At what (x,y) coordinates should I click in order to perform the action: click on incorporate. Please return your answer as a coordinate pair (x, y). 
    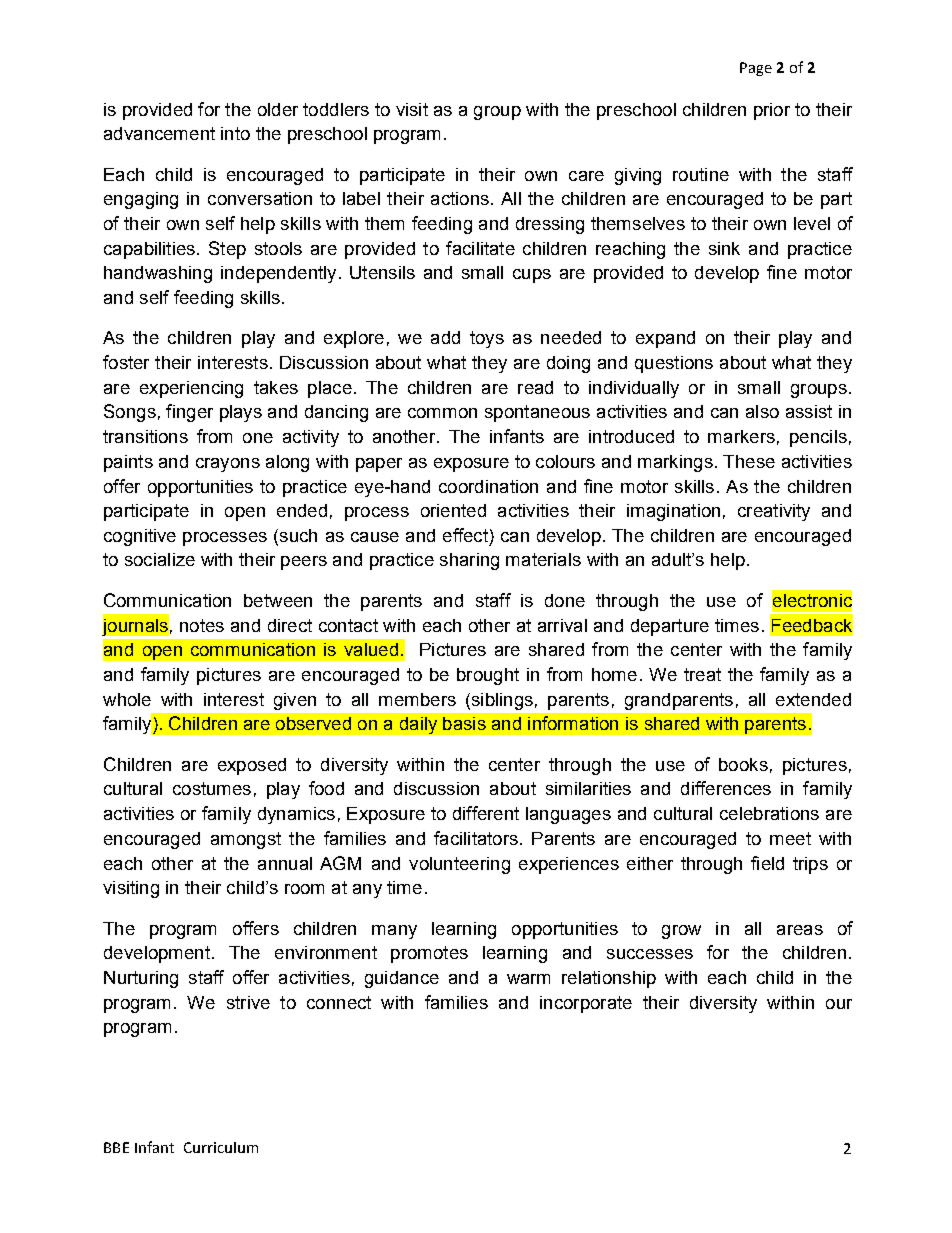
    Looking at the image, I should click on (586, 1004).
